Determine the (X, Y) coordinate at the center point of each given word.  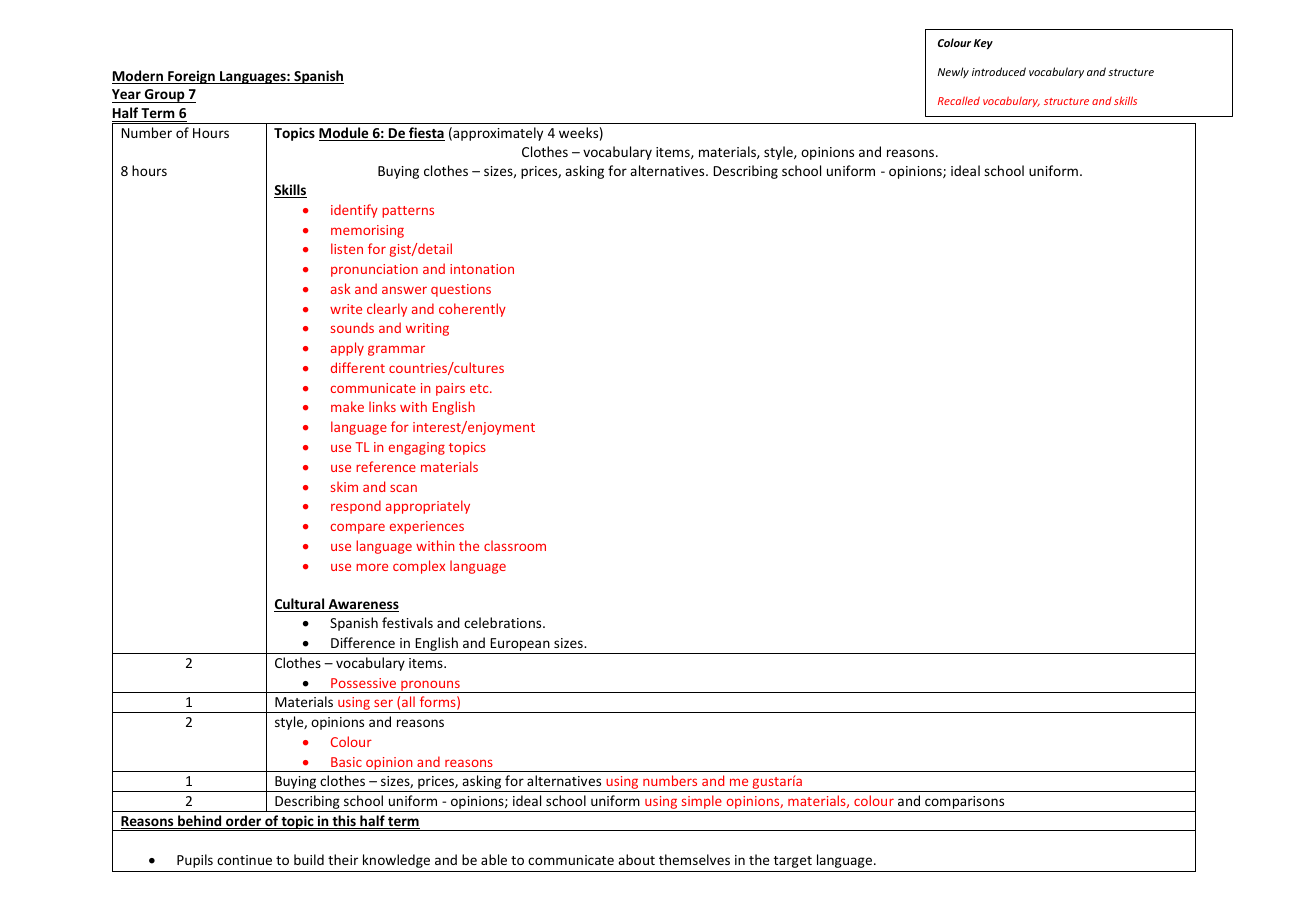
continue (244, 860)
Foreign (191, 77)
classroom (515, 545)
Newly (953, 72)
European (520, 646)
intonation (482, 269)
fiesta (426, 134)
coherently (472, 310)
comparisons (965, 804)
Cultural (300, 605)
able (494, 859)
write (346, 309)
